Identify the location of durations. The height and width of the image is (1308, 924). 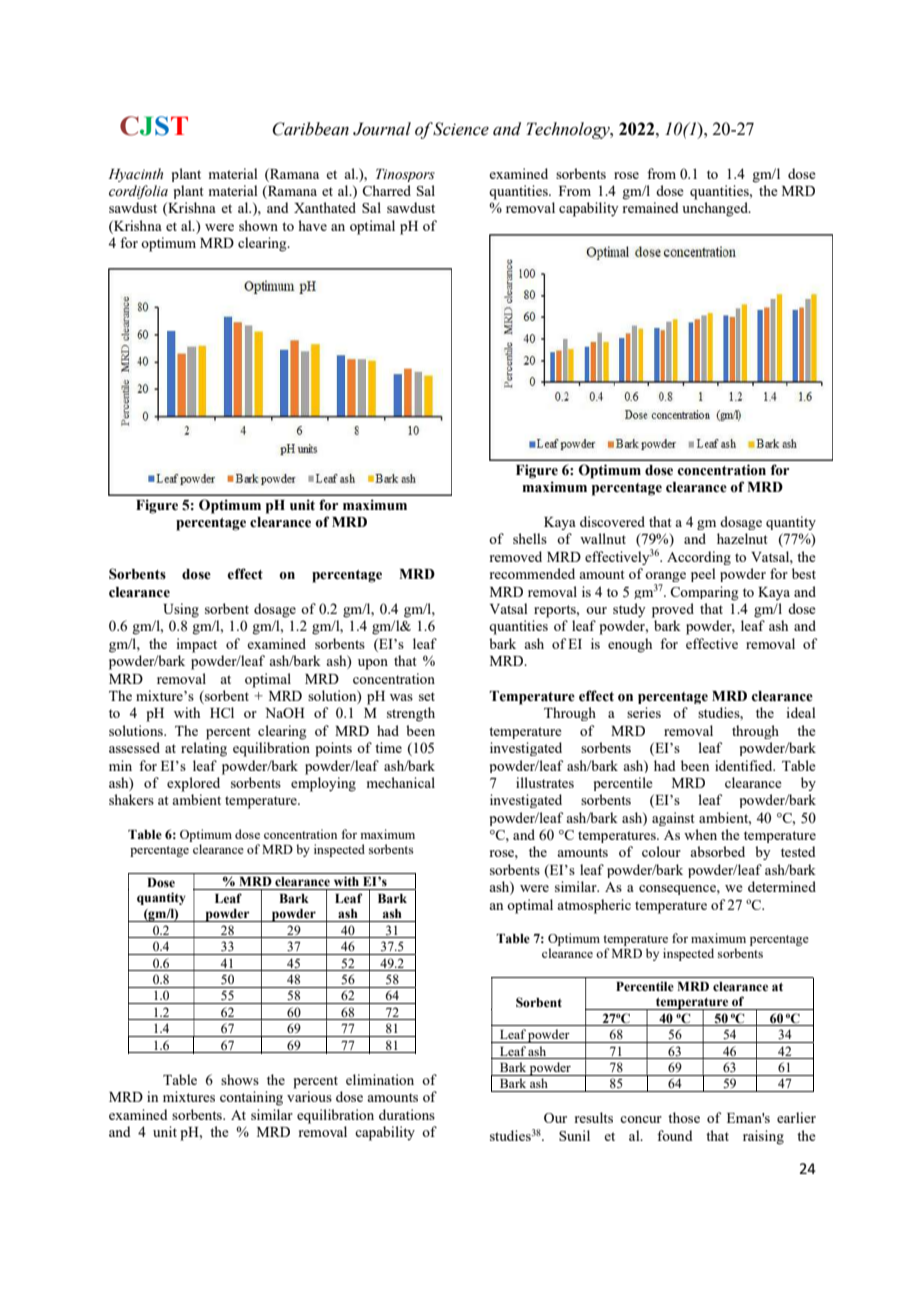
(407, 1114).
